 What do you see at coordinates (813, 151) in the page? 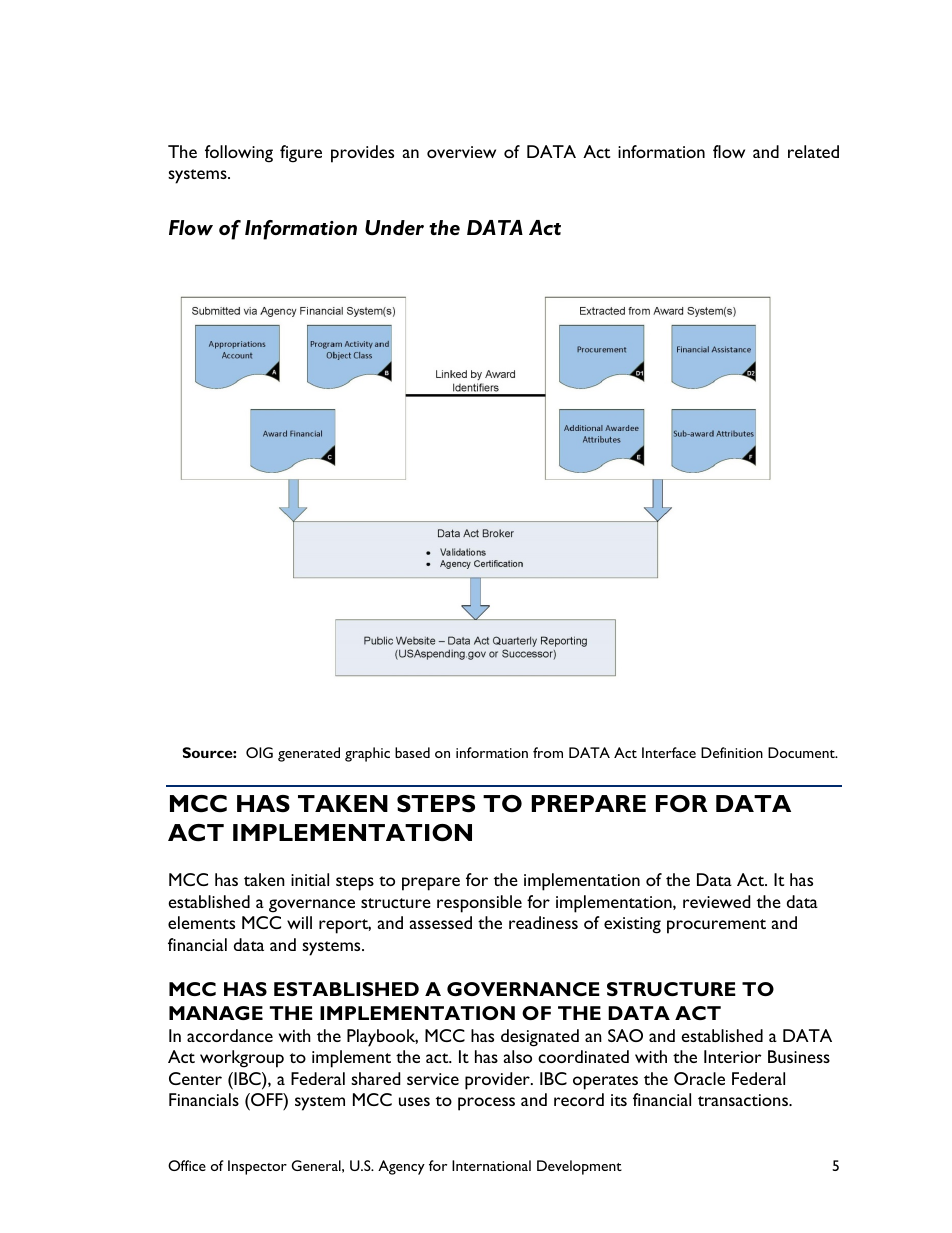
I see `related` at bounding box center [813, 151].
